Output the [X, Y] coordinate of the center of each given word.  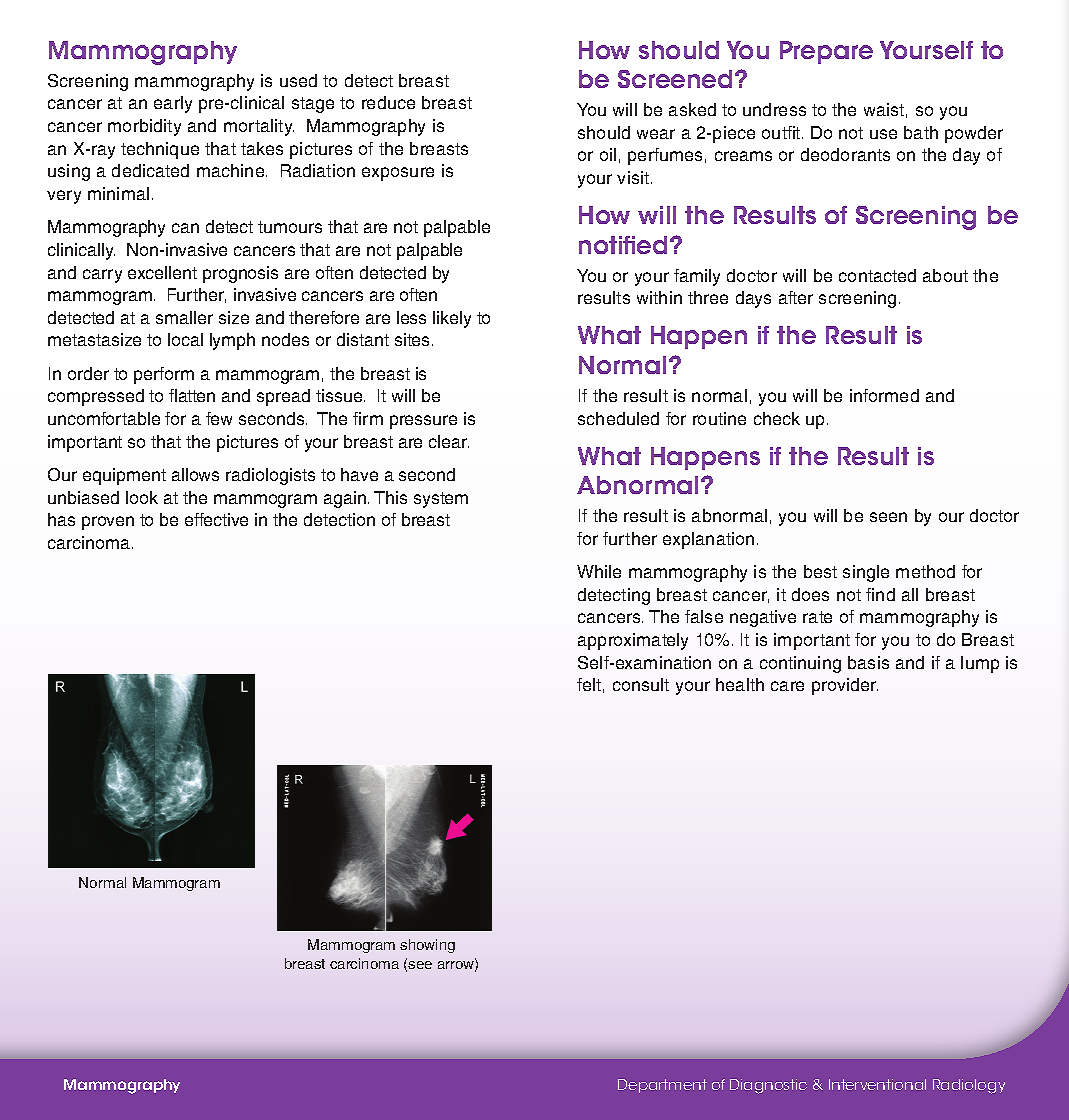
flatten [192, 395]
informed [884, 395]
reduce [388, 102]
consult [641, 684]
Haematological [122, 1086]
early [173, 104]
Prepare [826, 52]
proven [108, 523]
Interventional [877, 1084]
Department [662, 1086]
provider [845, 686]
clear [449, 441]
